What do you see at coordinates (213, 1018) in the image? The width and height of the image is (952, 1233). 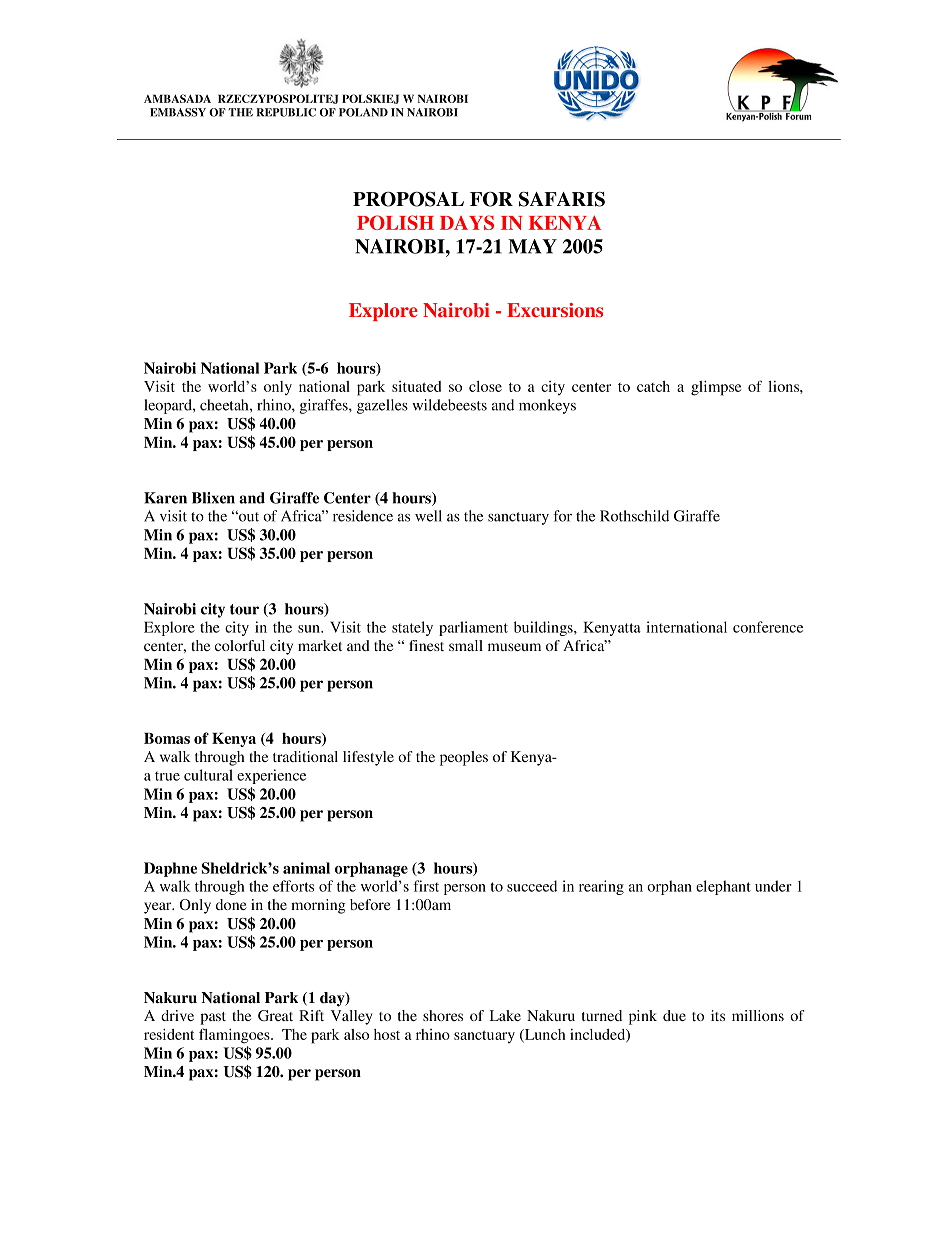 I see `past` at bounding box center [213, 1018].
